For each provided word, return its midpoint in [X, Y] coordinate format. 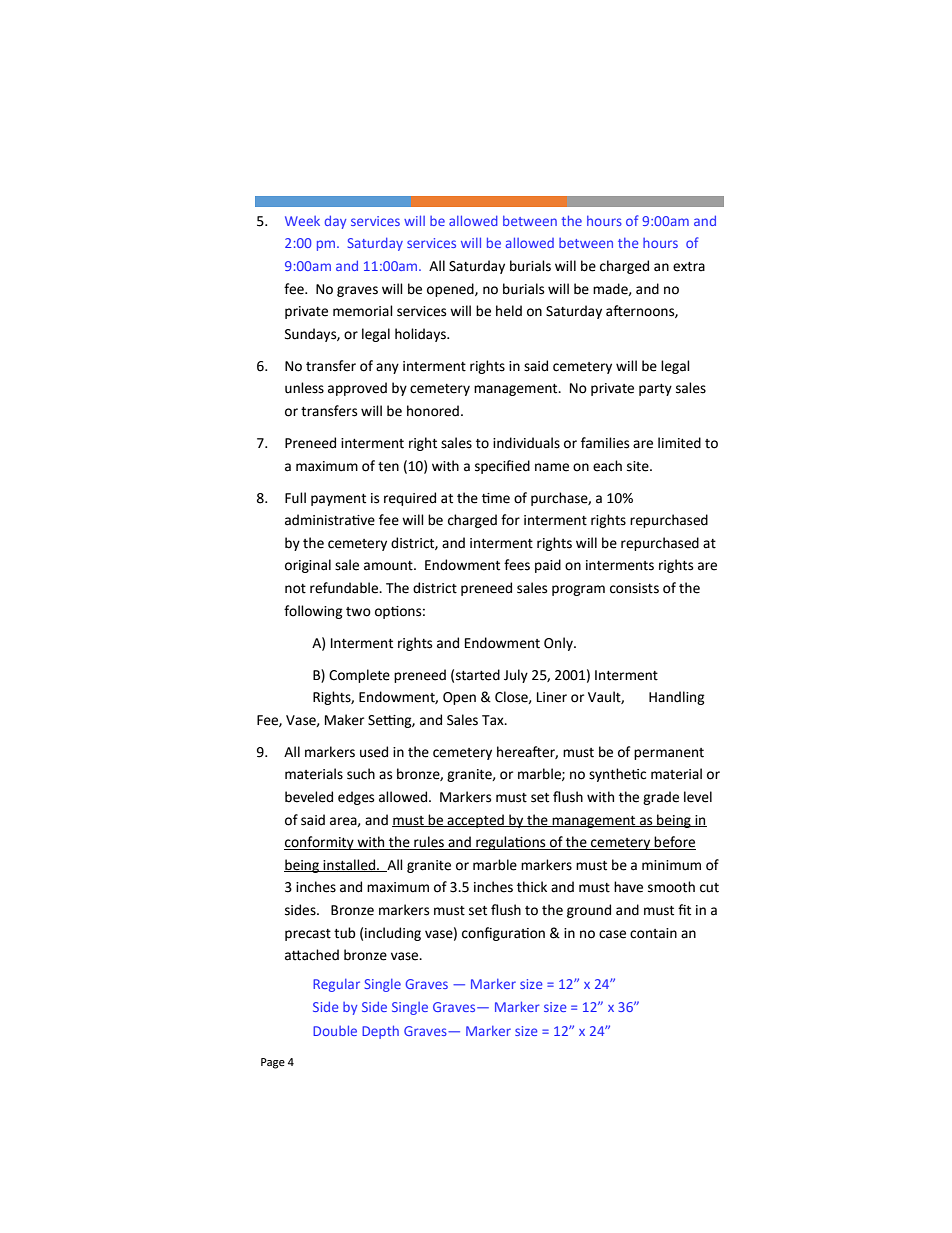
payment [338, 500]
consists [634, 588]
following [313, 612]
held [509, 311]
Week [302, 221]
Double [335, 1030]
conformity [320, 843]
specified [502, 467]
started [478, 675]
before [674, 843]
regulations [511, 843]
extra [689, 267]
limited [679, 443]
